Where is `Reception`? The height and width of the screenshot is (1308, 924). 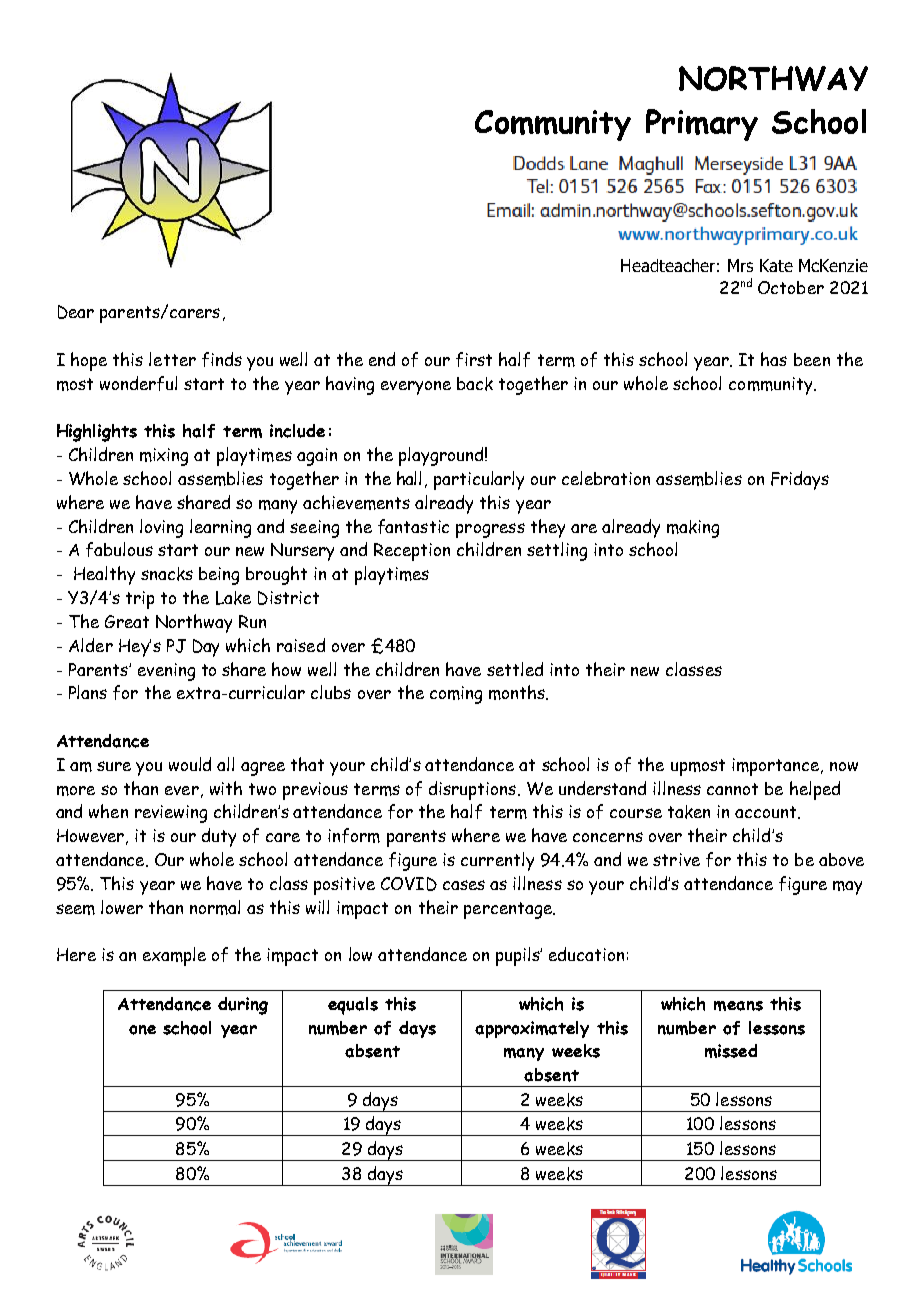 Reception is located at coordinates (412, 552).
